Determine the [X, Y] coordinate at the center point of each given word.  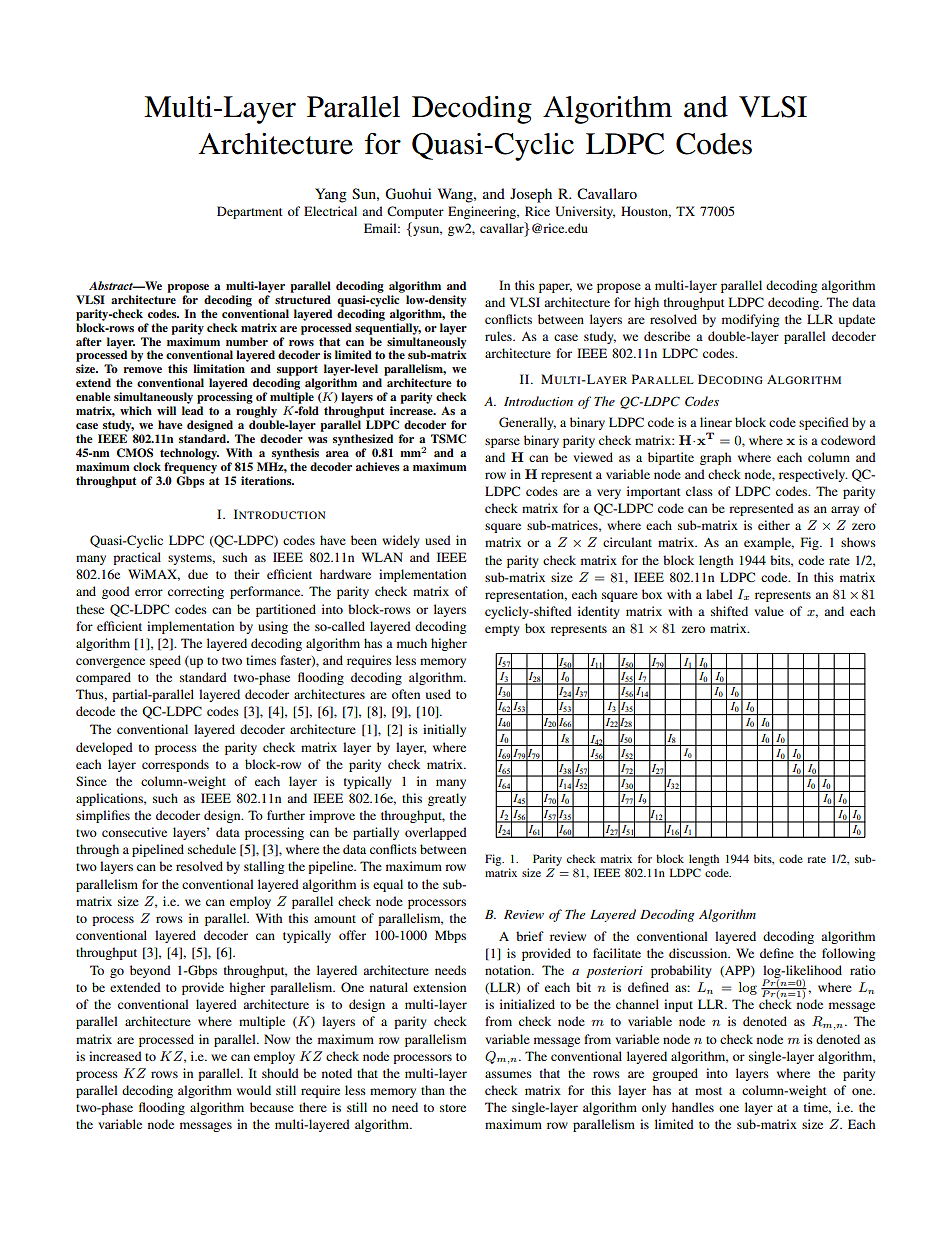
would [254, 1090]
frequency [190, 468]
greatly [447, 799]
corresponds [175, 765]
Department [250, 212]
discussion [699, 953]
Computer [415, 212]
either [774, 525]
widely [401, 541]
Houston [646, 212]
